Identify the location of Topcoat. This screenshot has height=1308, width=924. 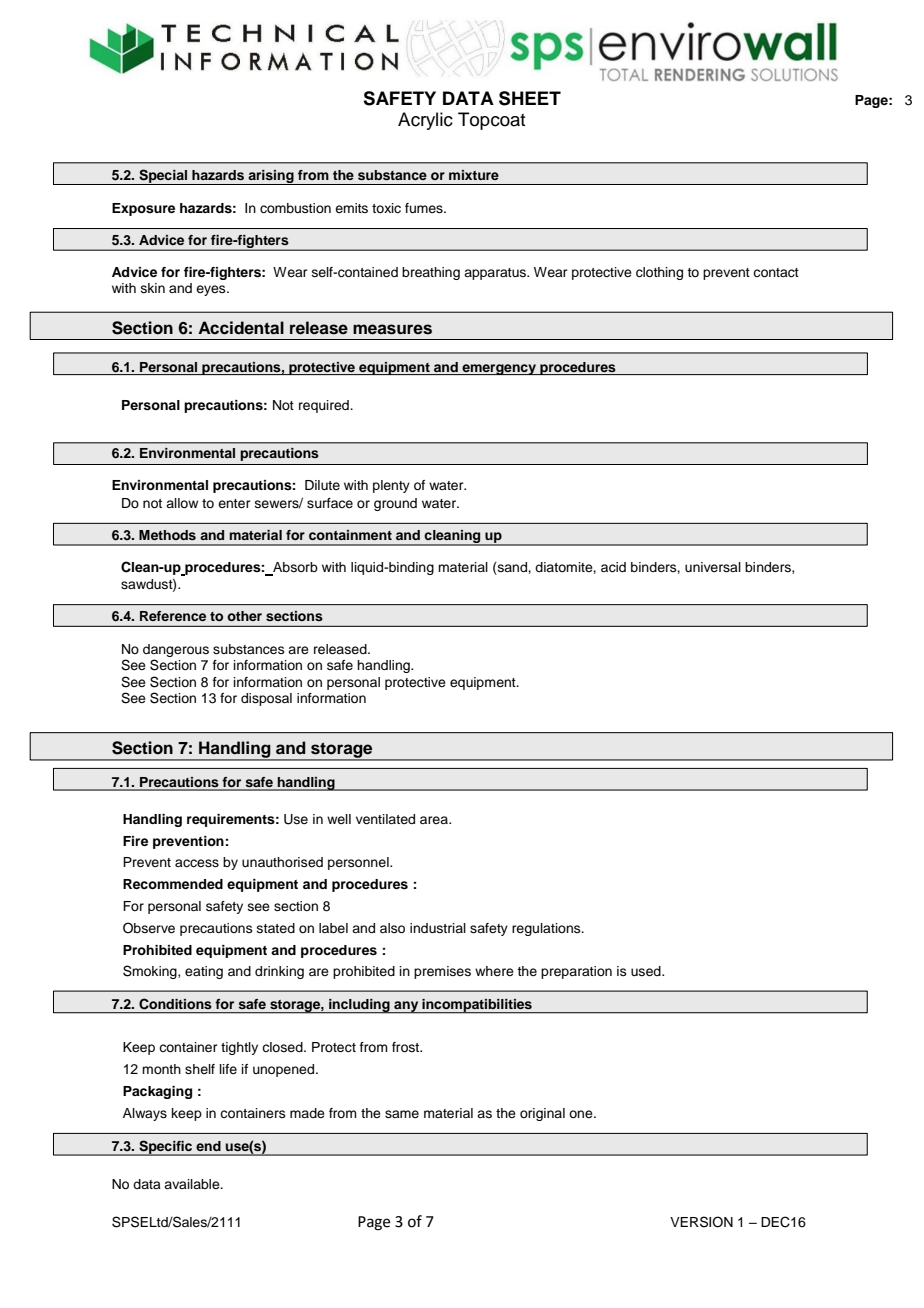
(491, 121).
